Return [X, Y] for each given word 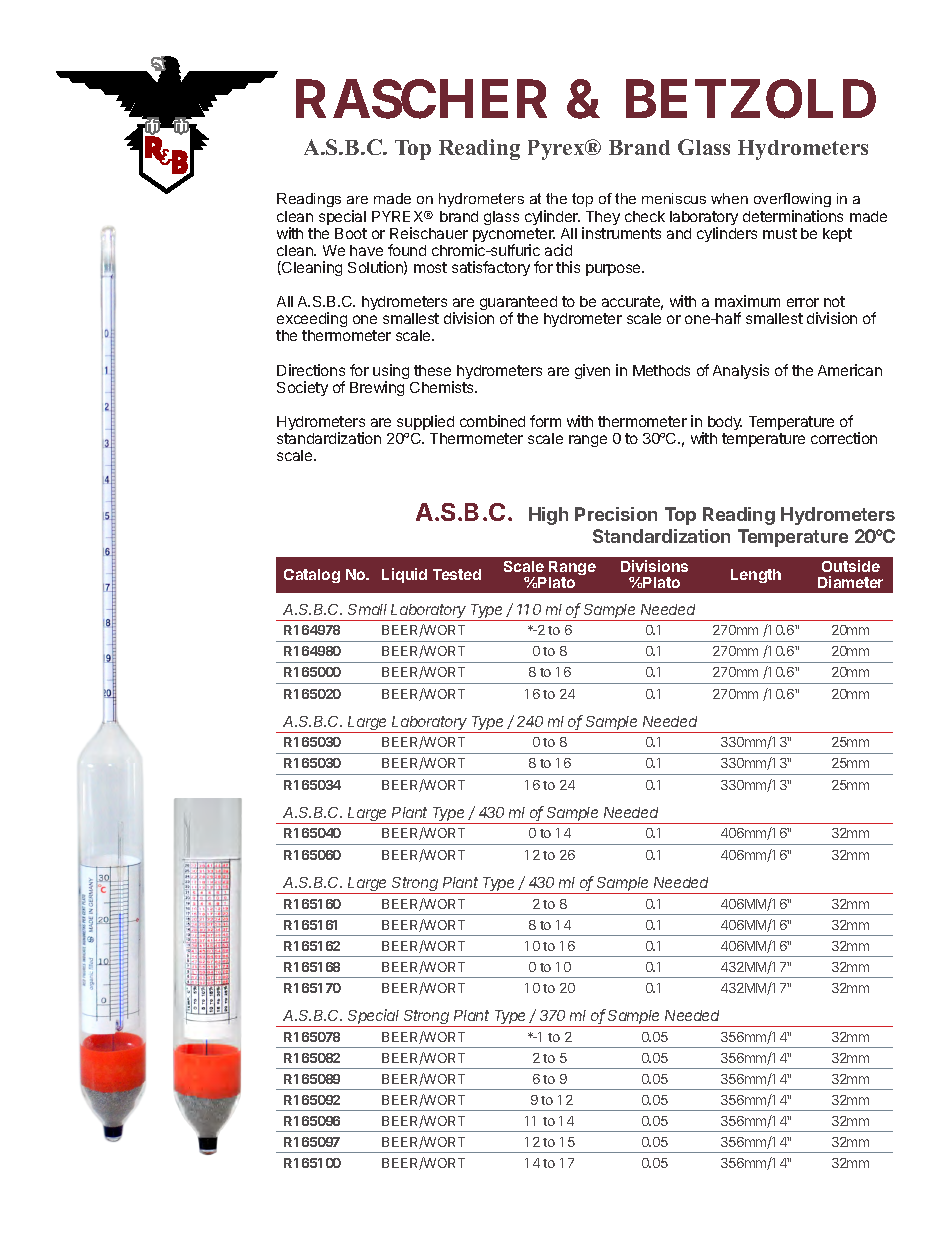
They [601, 219]
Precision [616, 514]
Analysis [741, 371]
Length [756, 576]
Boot [351, 233]
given [592, 371]
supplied [425, 422]
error [803, 302]
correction [844, 438]
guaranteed [518, 305]
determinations [793, 216]
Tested [457, 574]
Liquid [404, 575]
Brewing [377, 388]
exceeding [312, 321]
